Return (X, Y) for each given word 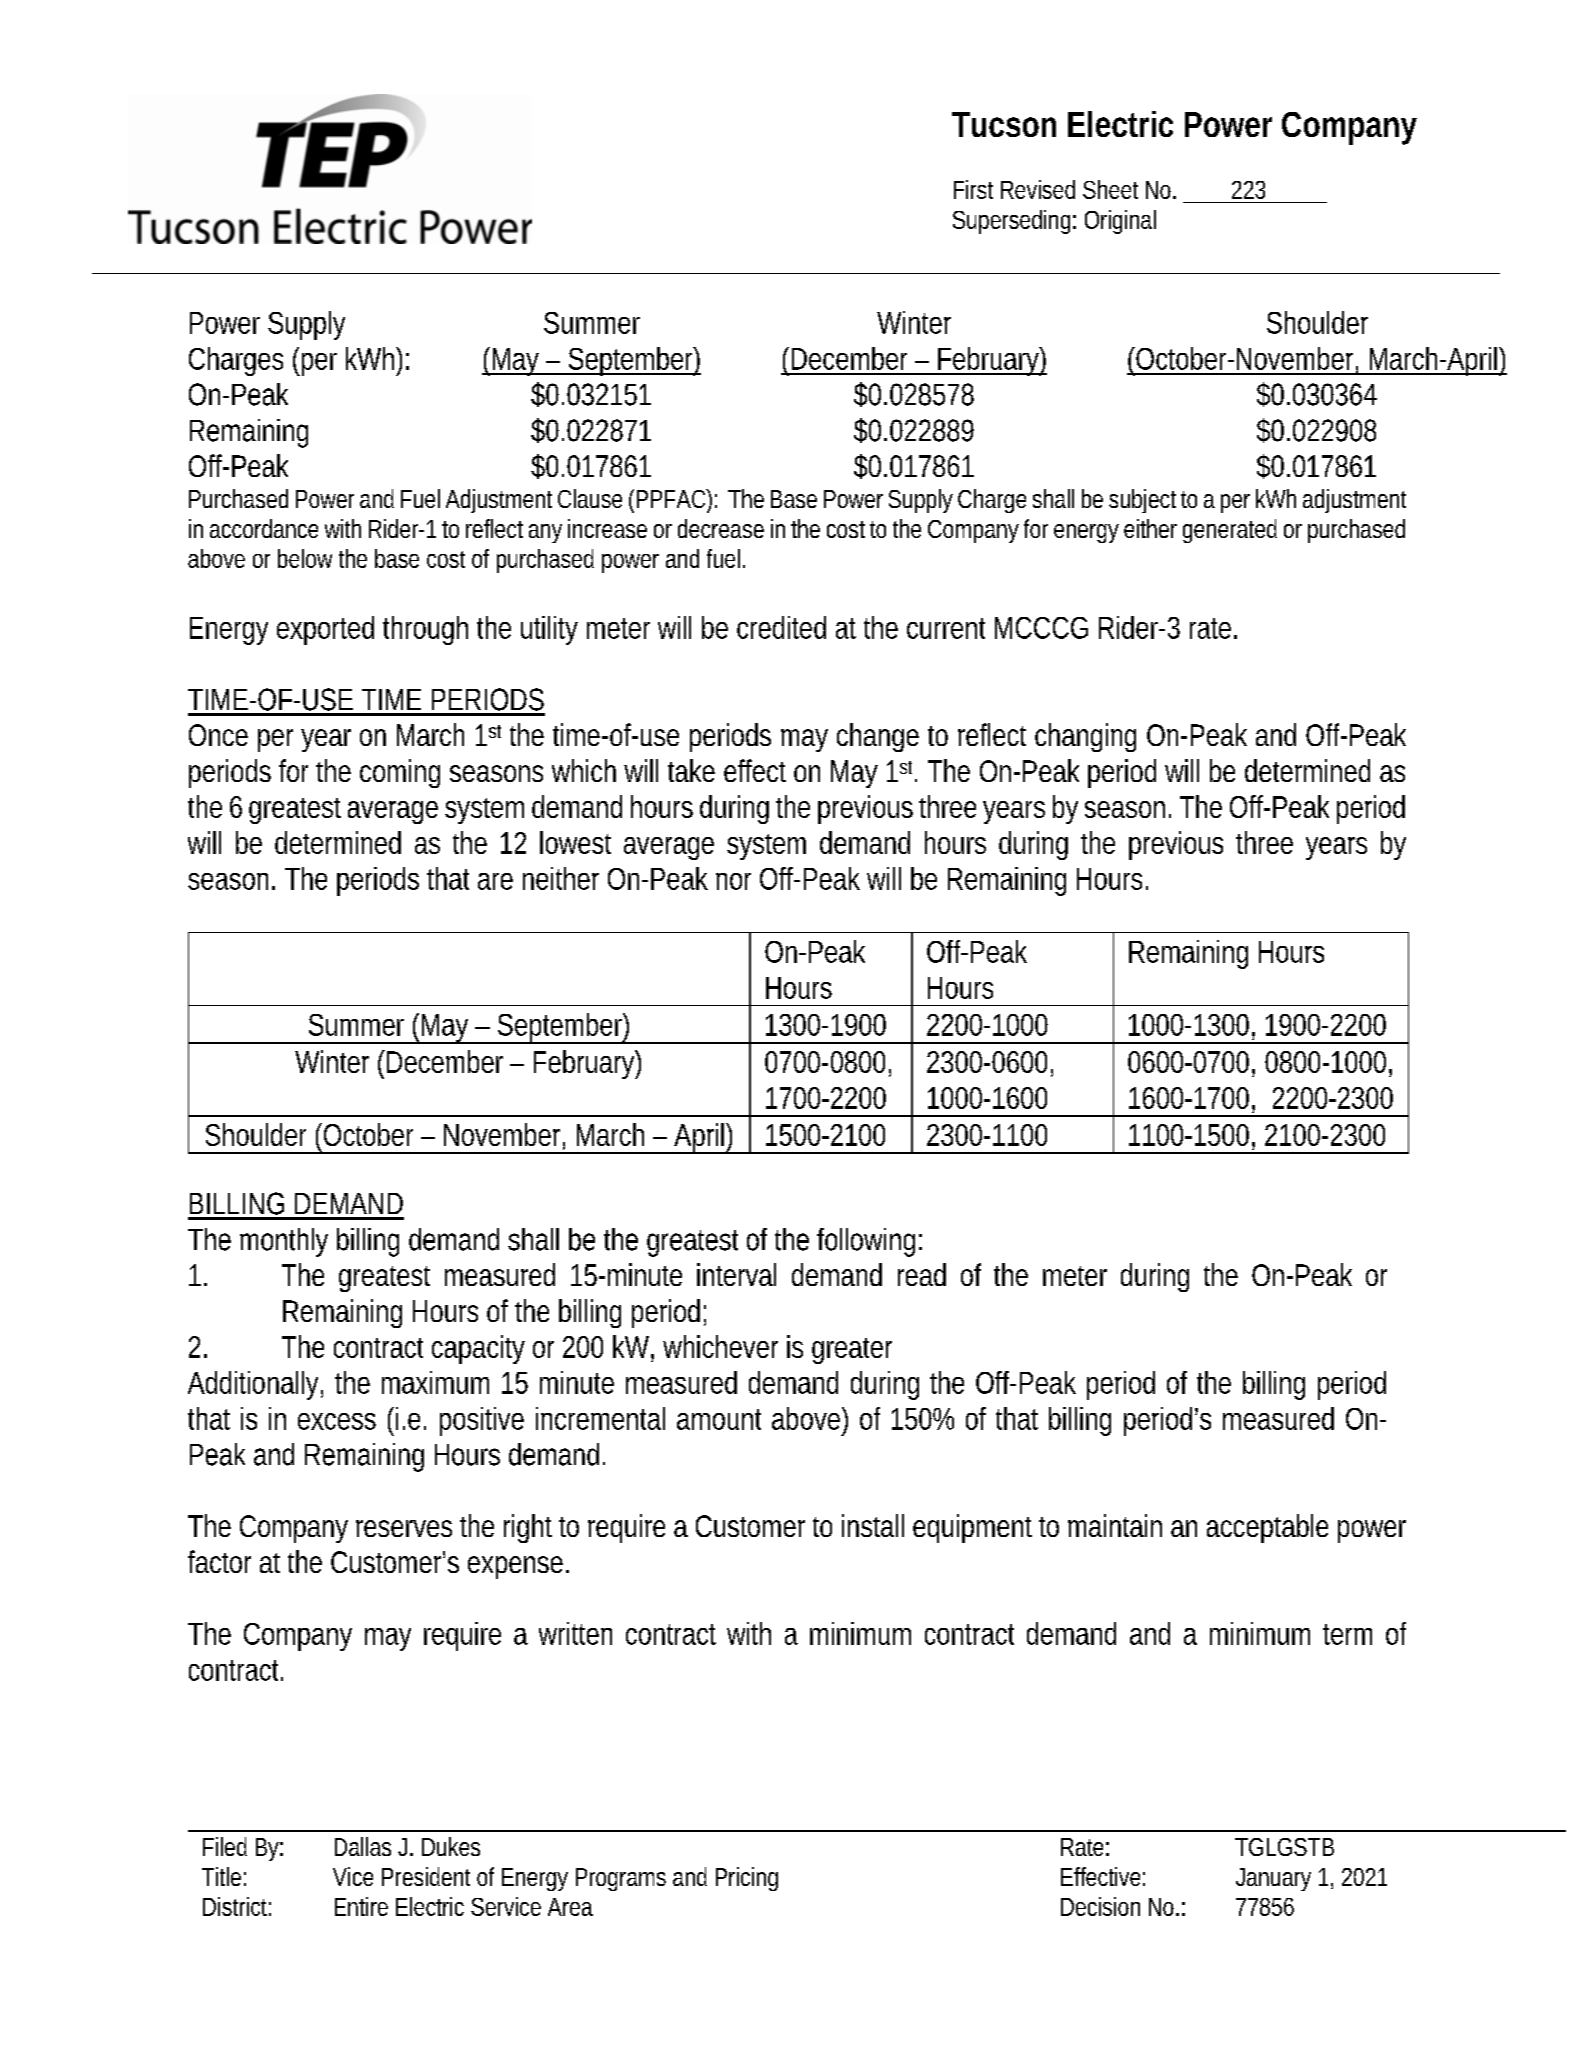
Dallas (363, 1846)
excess (337, 1421)
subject (1145, 501)
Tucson (1004, 124)
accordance (264, 528)
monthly (284, 1242)
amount (719, 1419)
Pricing (747, 1879)
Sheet (1110, 189)
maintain (1115, 1525)
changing (1085, 737)
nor (733, 881)
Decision (1100, 1906)
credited (781, 627)
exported (325, 630)
